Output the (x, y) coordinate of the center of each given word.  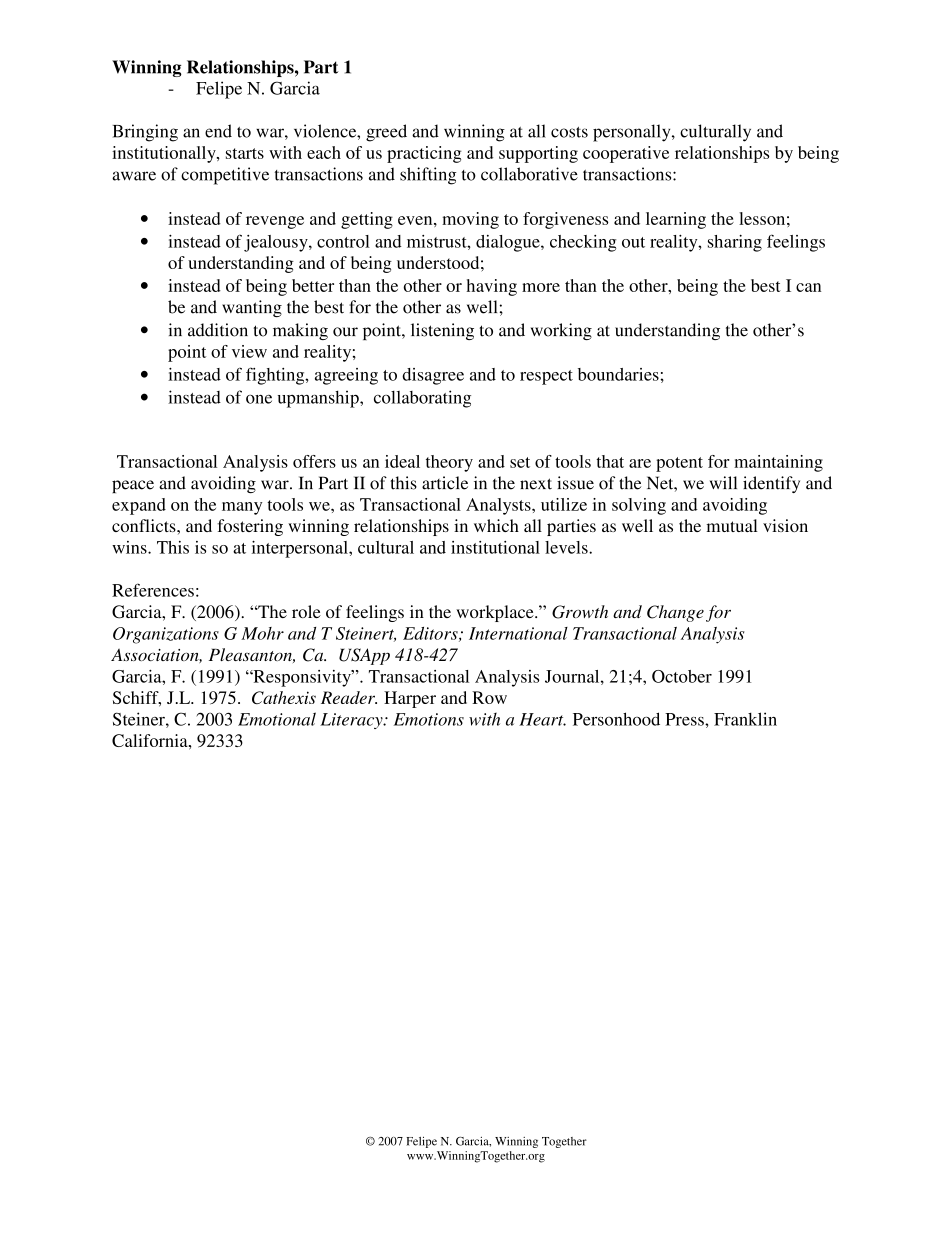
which (496, 525)
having (491, 287)
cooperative (626, 154)
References (153, 590)
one (259, 399)
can (808, 287)
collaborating (422, 399)
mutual (732, 525)
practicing (424, 154)
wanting (252, 308)
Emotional (277, 719)
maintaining (778, 463)
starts (245, 153)
